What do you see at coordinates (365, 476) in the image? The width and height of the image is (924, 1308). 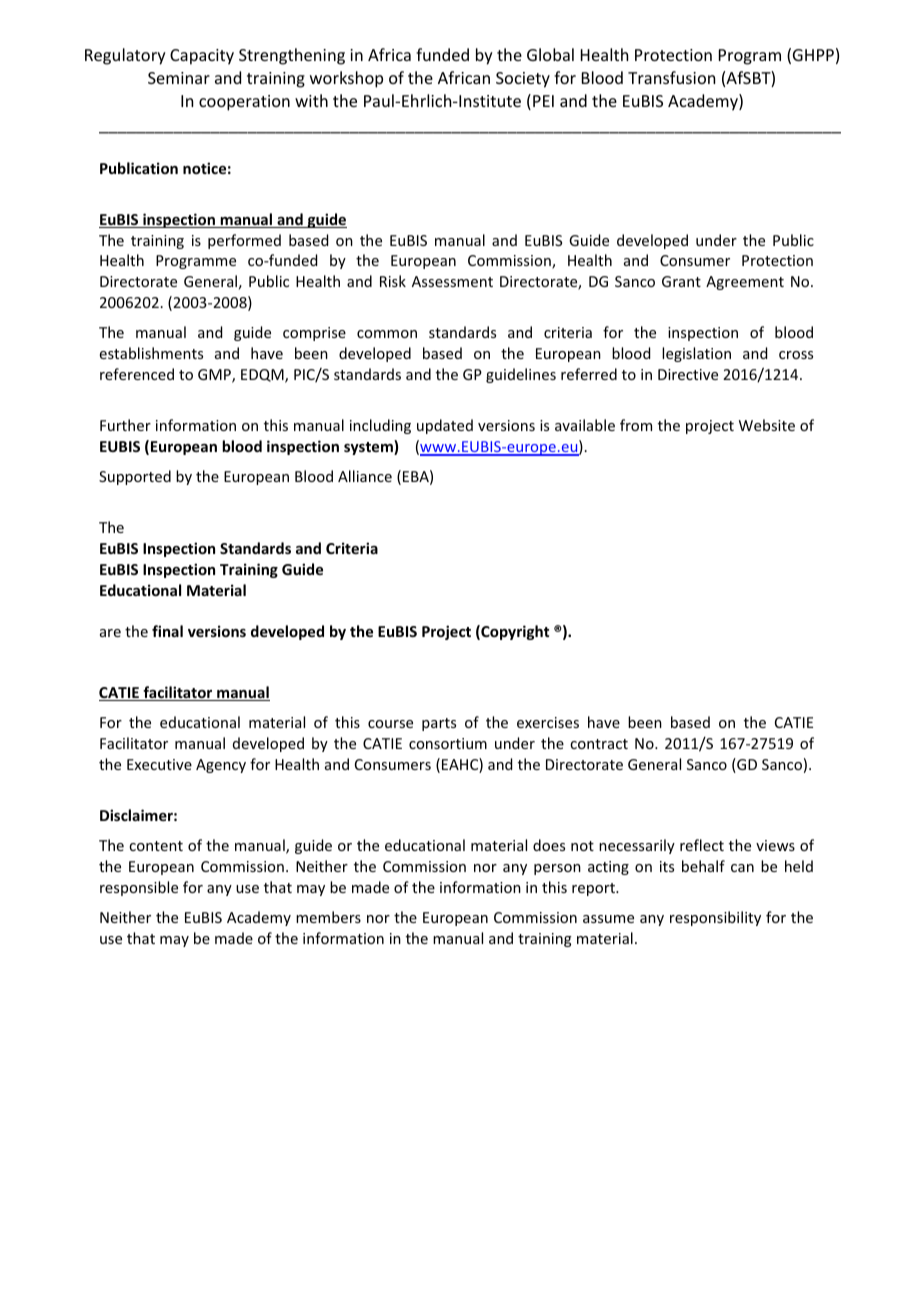 I see `Alliance` at bounding box center [365, 476].
